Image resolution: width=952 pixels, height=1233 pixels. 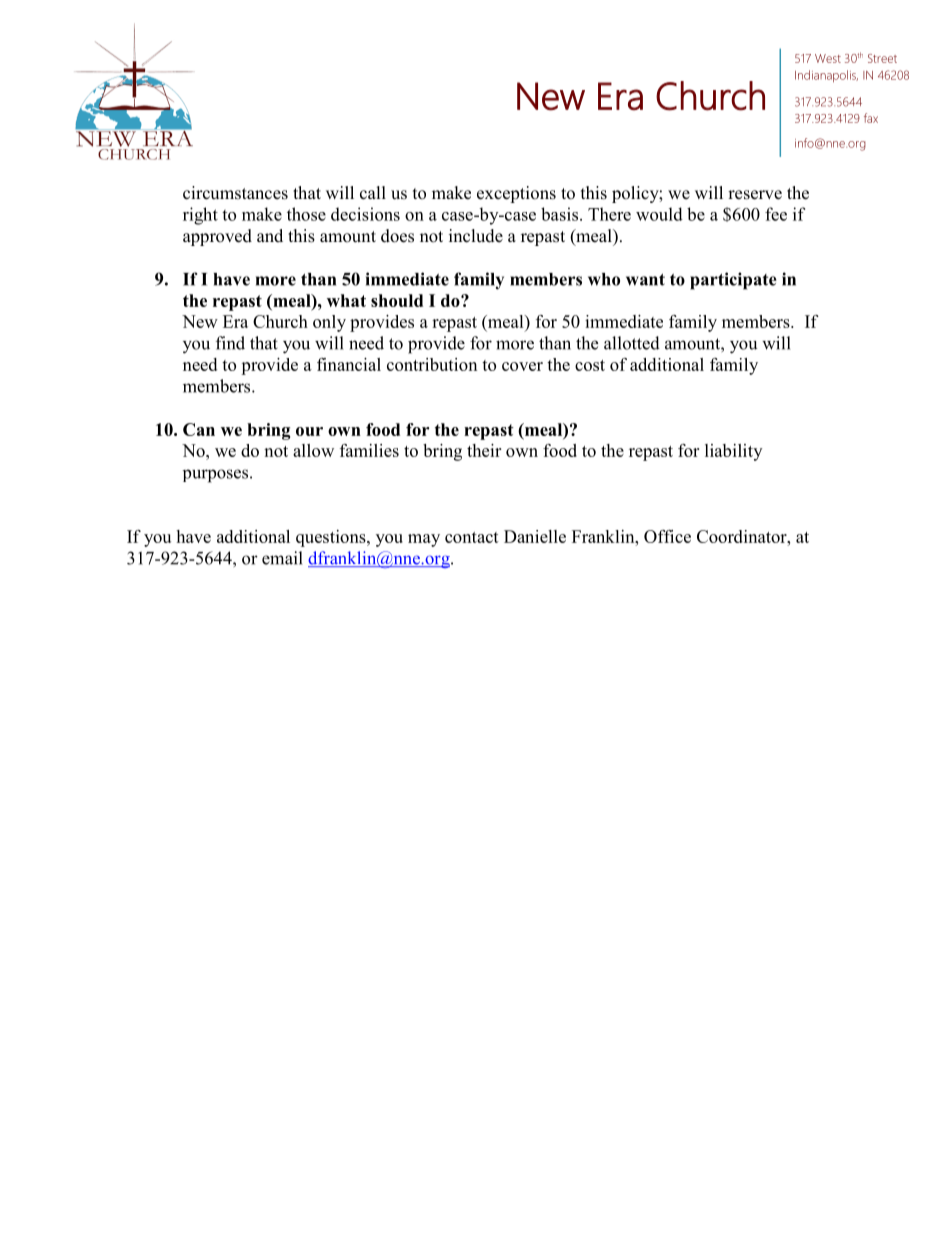 I want to click on circumstances, so click(x=235, y=193).
